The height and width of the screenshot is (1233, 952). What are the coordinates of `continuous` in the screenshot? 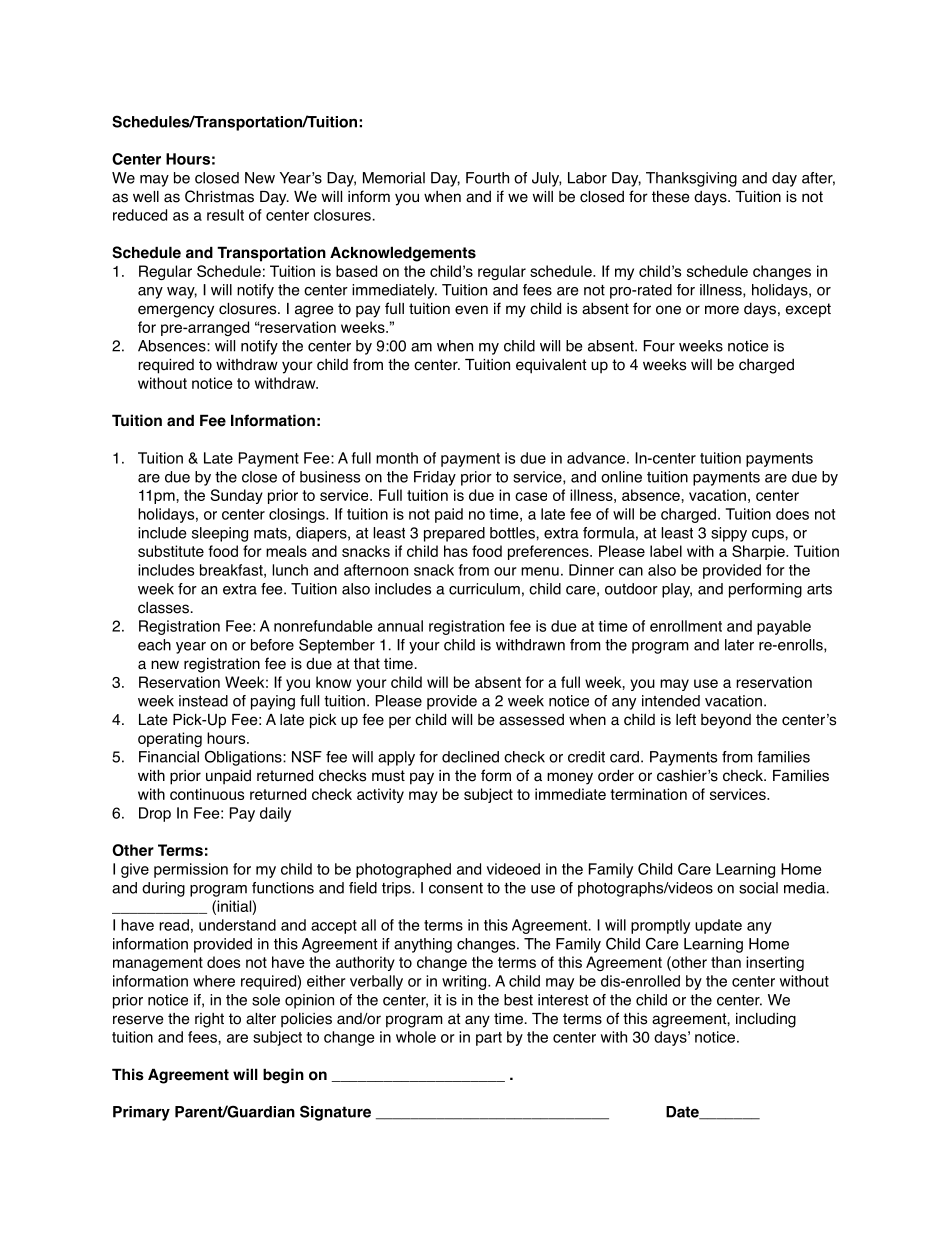 It's located at (207, 794).
